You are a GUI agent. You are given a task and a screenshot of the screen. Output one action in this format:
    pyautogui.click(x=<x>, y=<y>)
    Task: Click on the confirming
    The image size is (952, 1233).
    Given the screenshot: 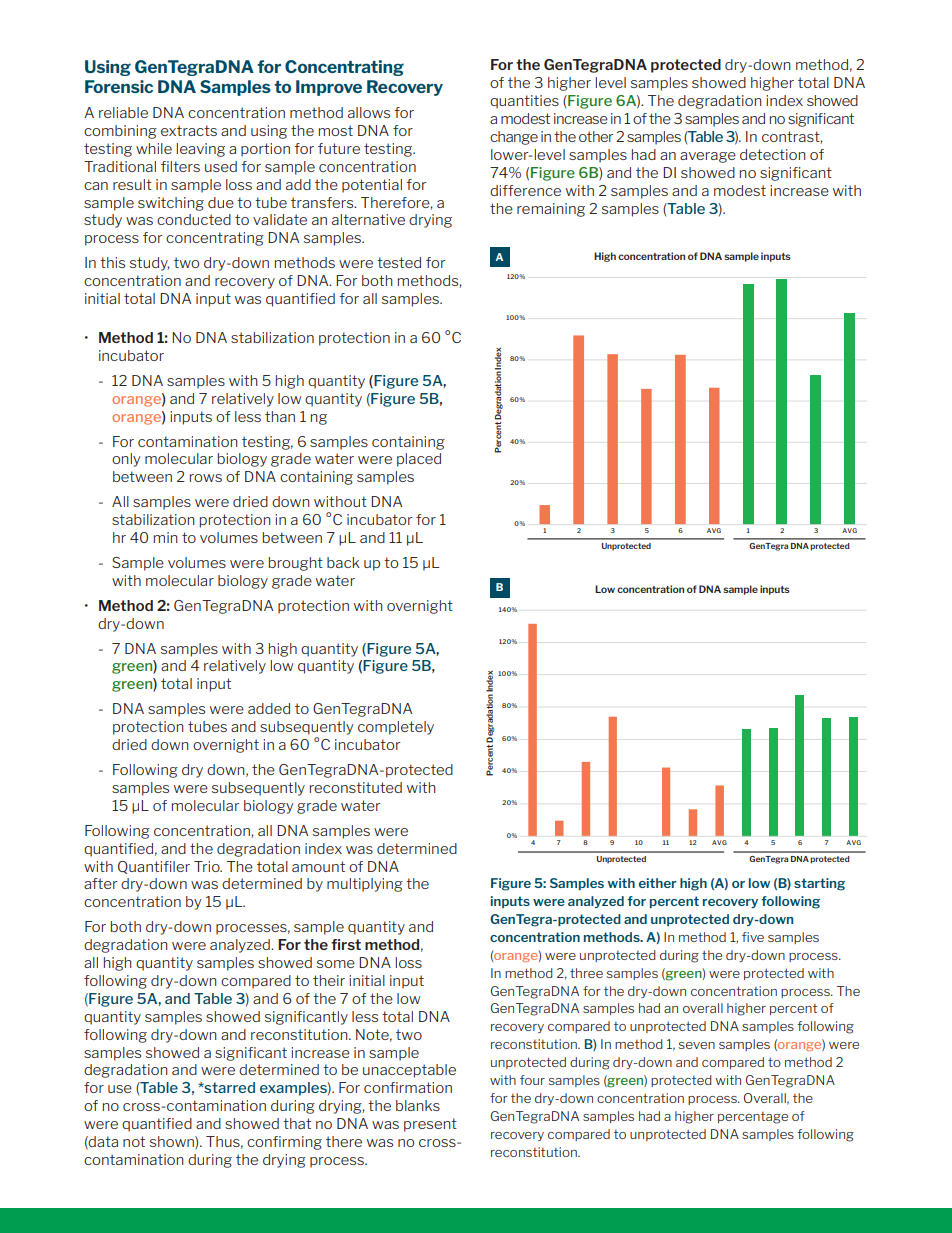 What is the action you would take?
    pyautogui.click(x=284, y=1143)
